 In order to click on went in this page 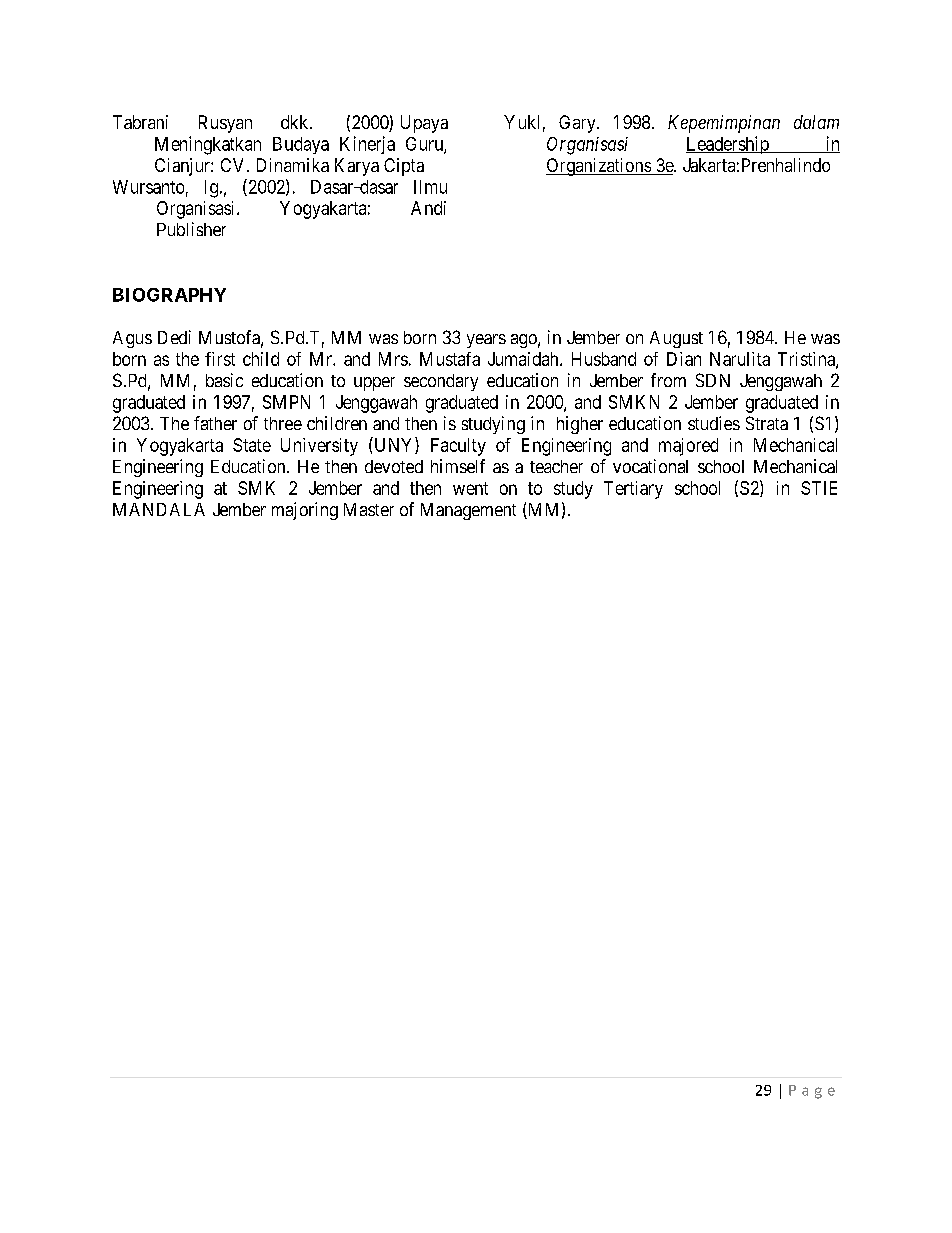, I will do `click(470, 488)`.
